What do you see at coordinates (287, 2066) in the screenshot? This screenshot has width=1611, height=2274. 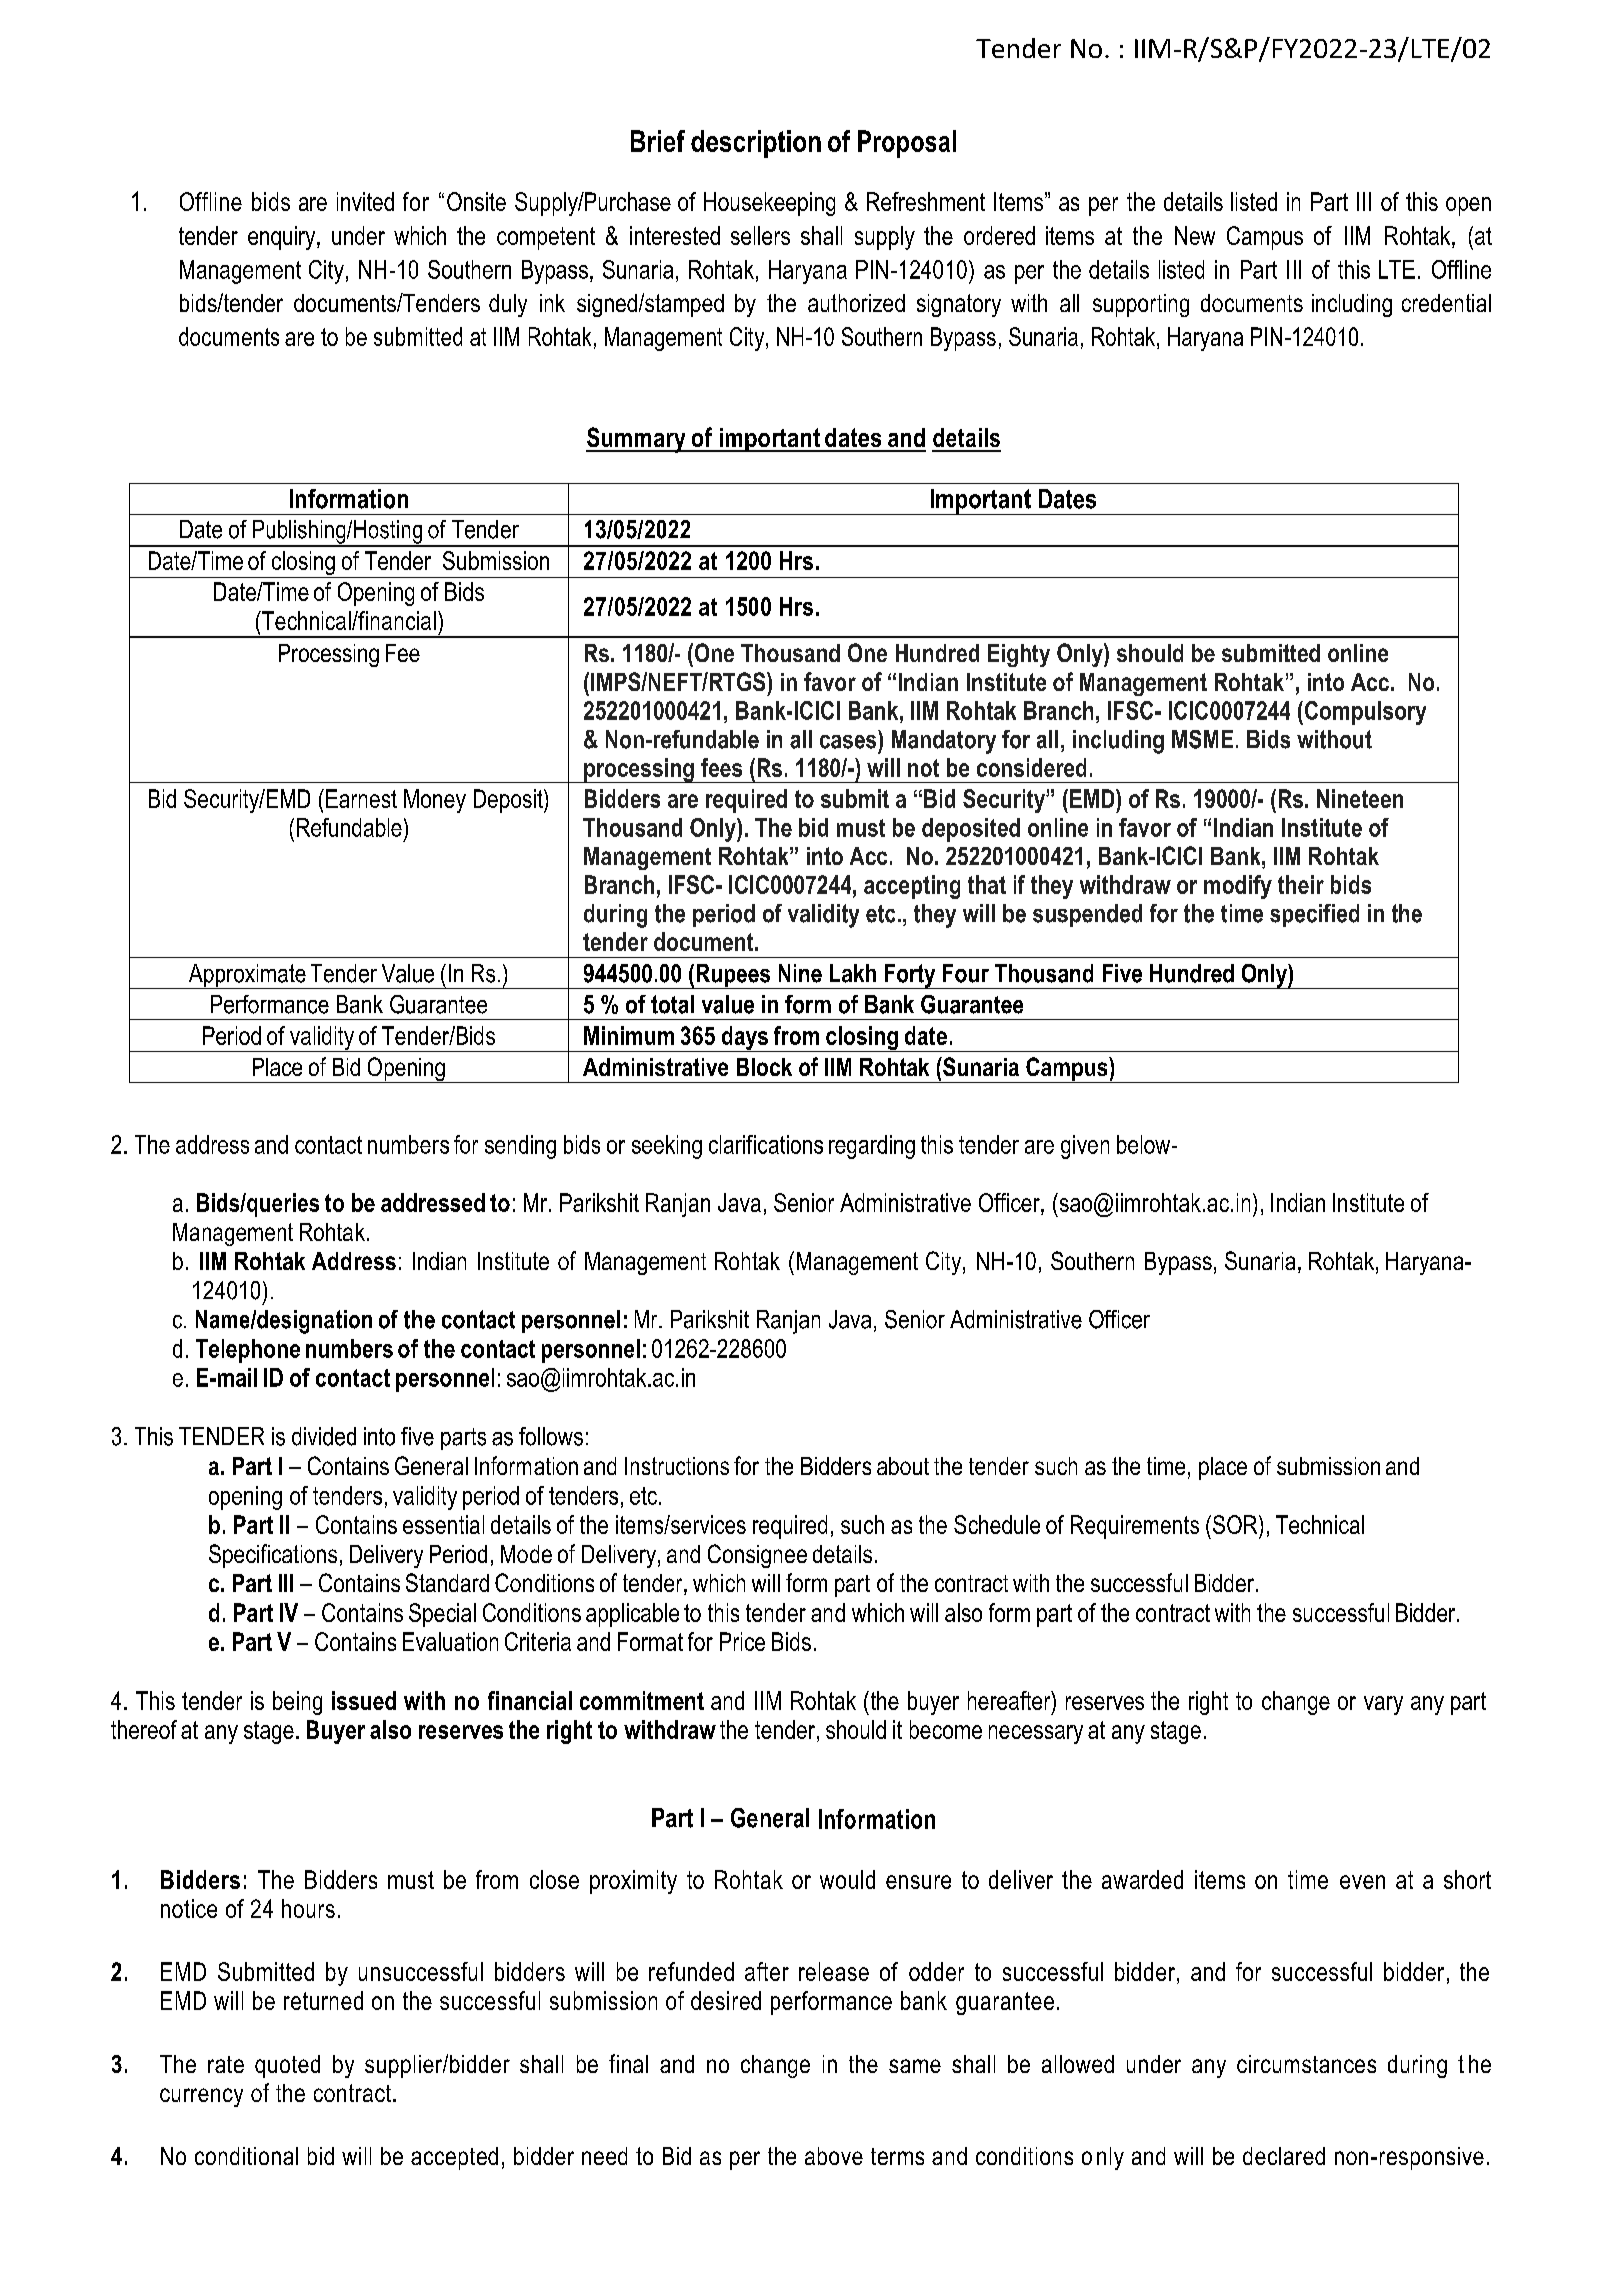 I see `quoted` at bounding box center [287, 2066].
